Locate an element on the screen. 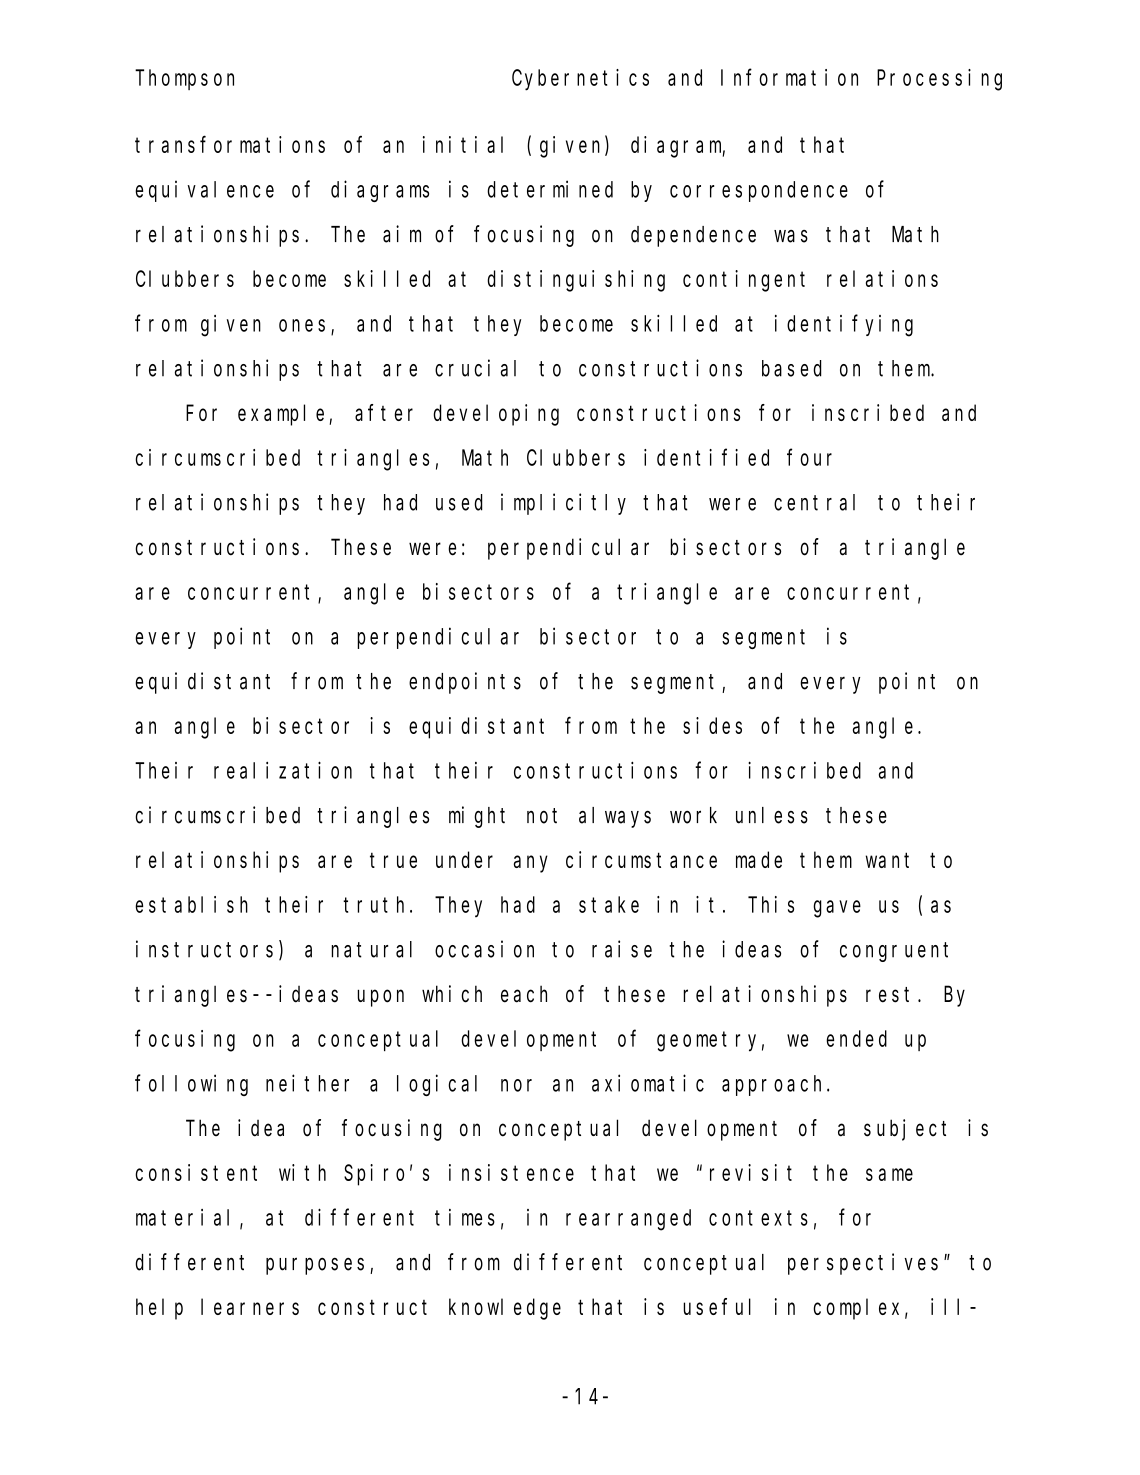  purposes is located at coordinates (318, 1266).
